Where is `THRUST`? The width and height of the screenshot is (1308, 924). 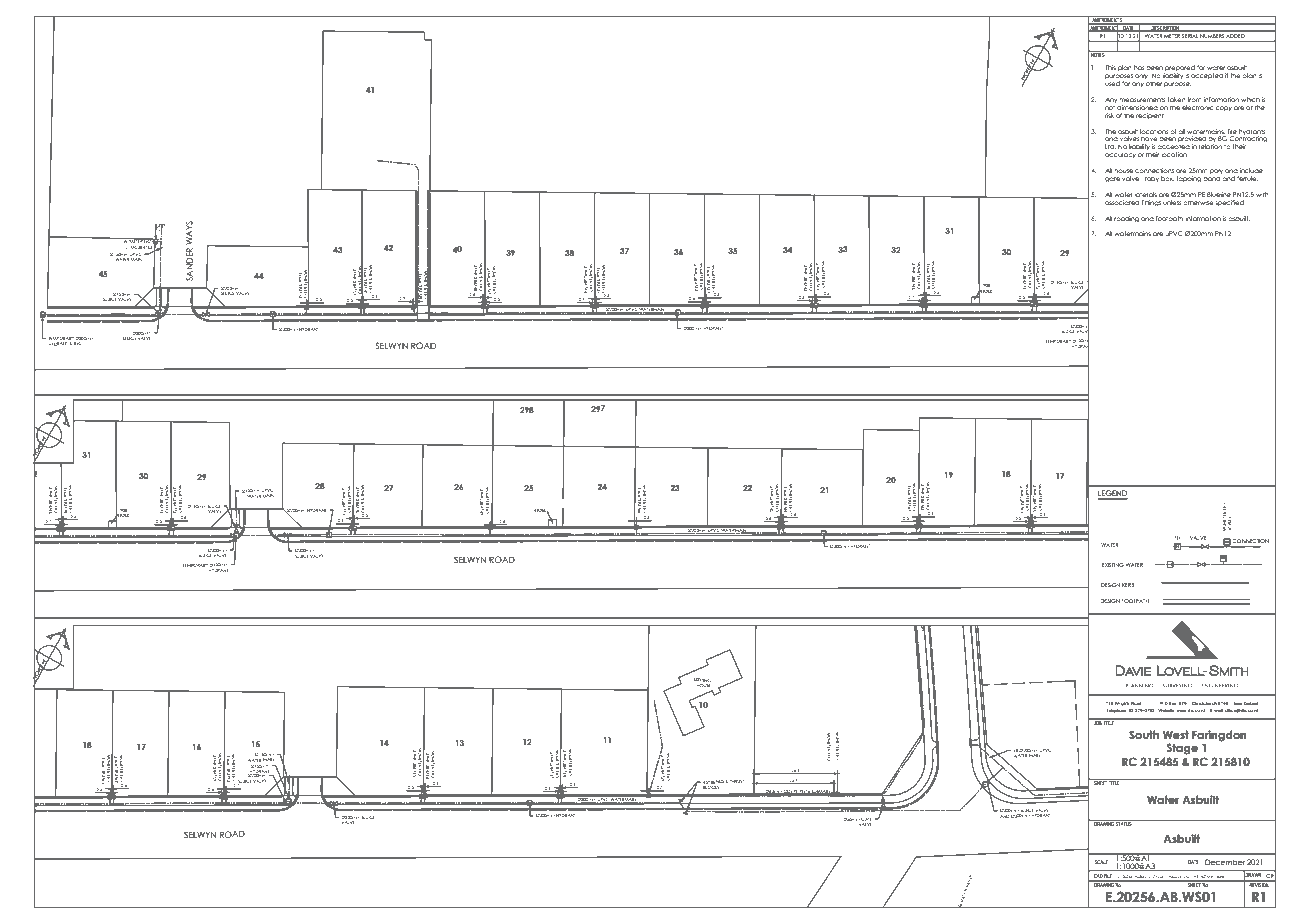 THRUST is located at coordinates (736, 781).
